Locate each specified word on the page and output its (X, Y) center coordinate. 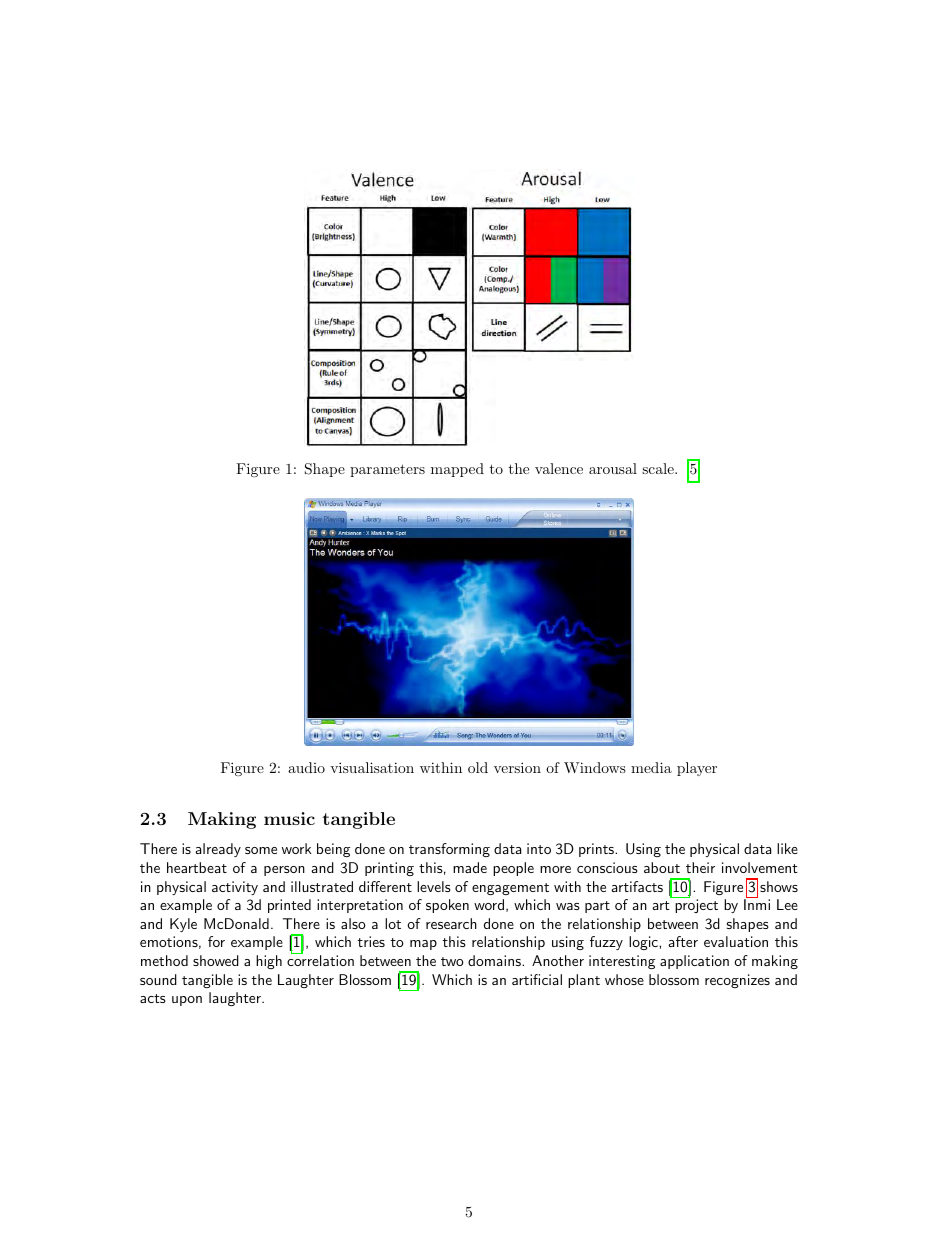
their (700, 867)
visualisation (372, 767)
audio (306, 767)
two (452, 961)
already (218, 850)
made (470, 867)
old (478, 767)
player (697, 769)
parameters (387, 470)
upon (187, 1001)
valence (559, 468)
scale (659, 468)
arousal (613, 468)
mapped (457, 470)
